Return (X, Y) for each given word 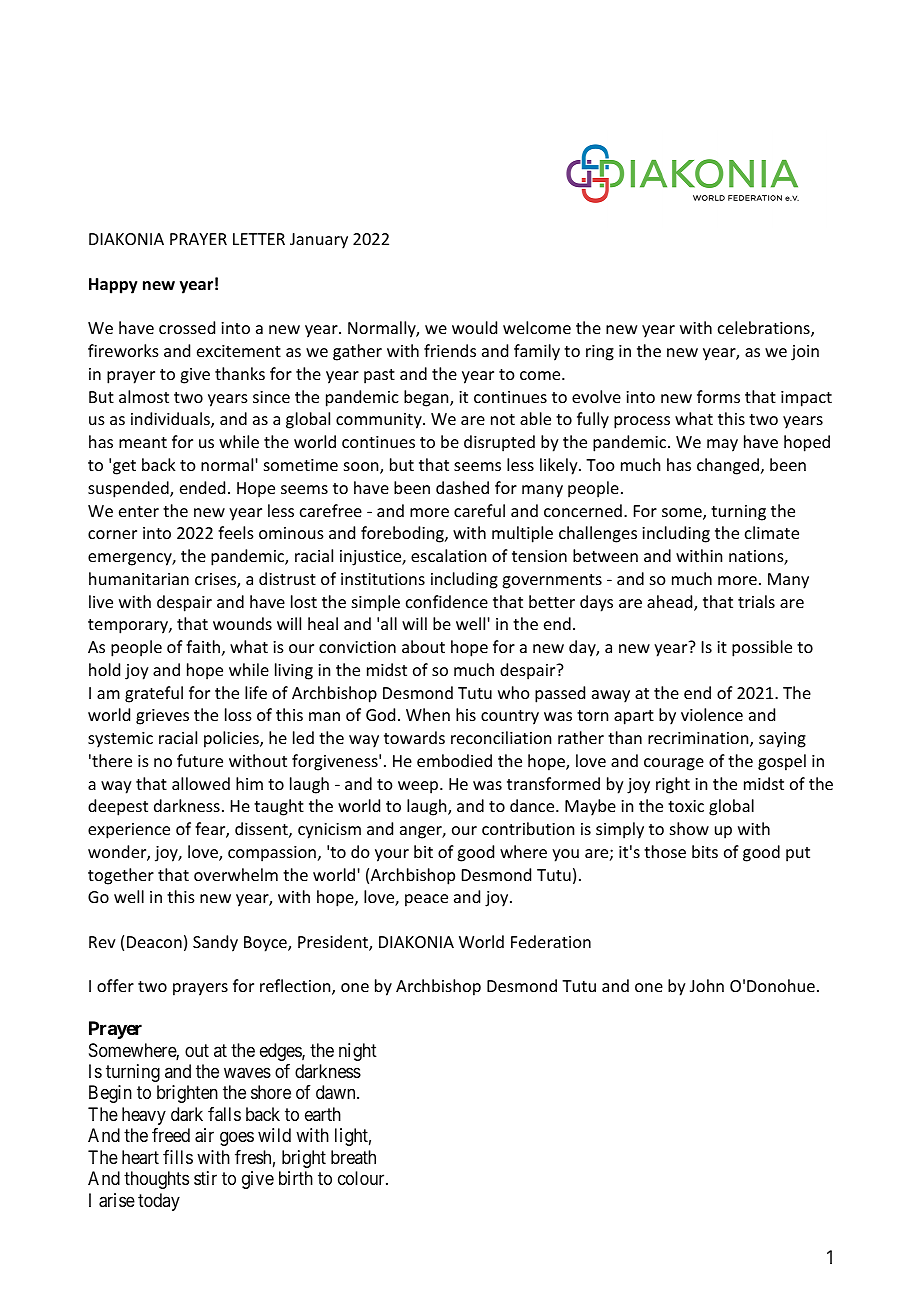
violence (712, 714)
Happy (113, 286)
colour (362, 1178)
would (474, 327)
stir (205, 1178)
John (707, 985)
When (428, 714)
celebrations (765, 329)
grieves (162, 717)
